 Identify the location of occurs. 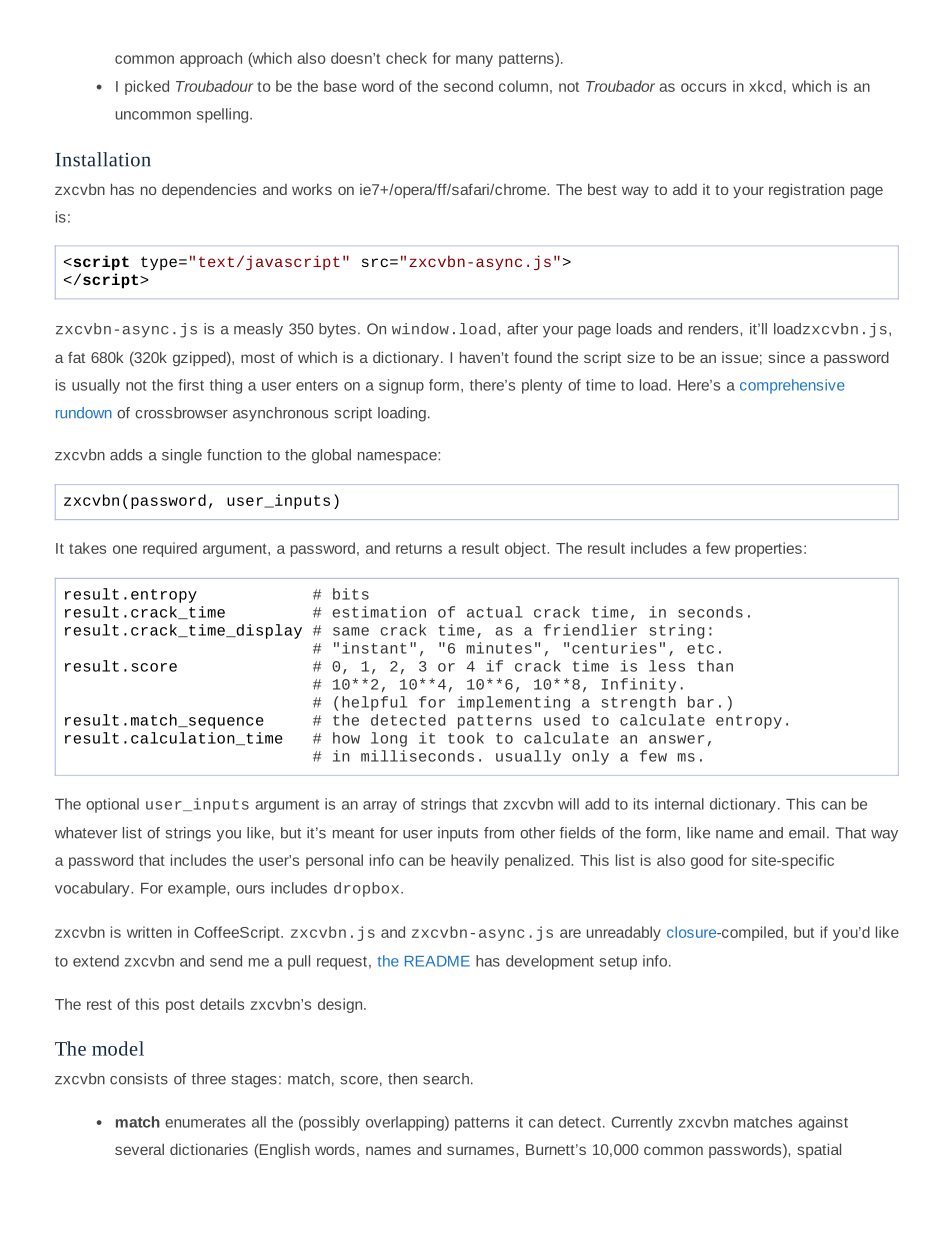
(703, 87).
